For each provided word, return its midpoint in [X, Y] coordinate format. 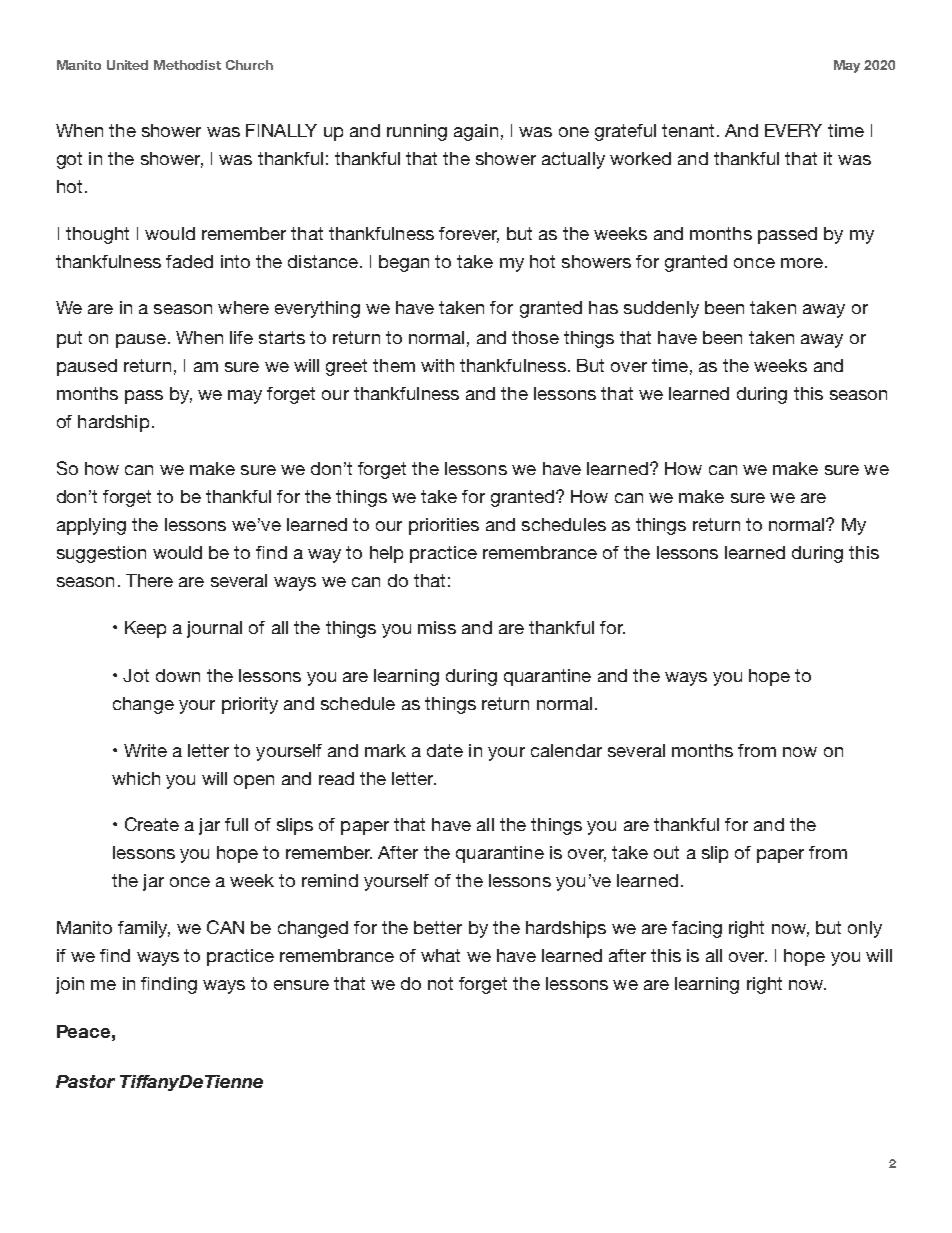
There [149, 580]
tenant [688, 130]
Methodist [187, 65]
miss [437, 627]
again [476, 132]
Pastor [85, 1081]
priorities [444, 526]
